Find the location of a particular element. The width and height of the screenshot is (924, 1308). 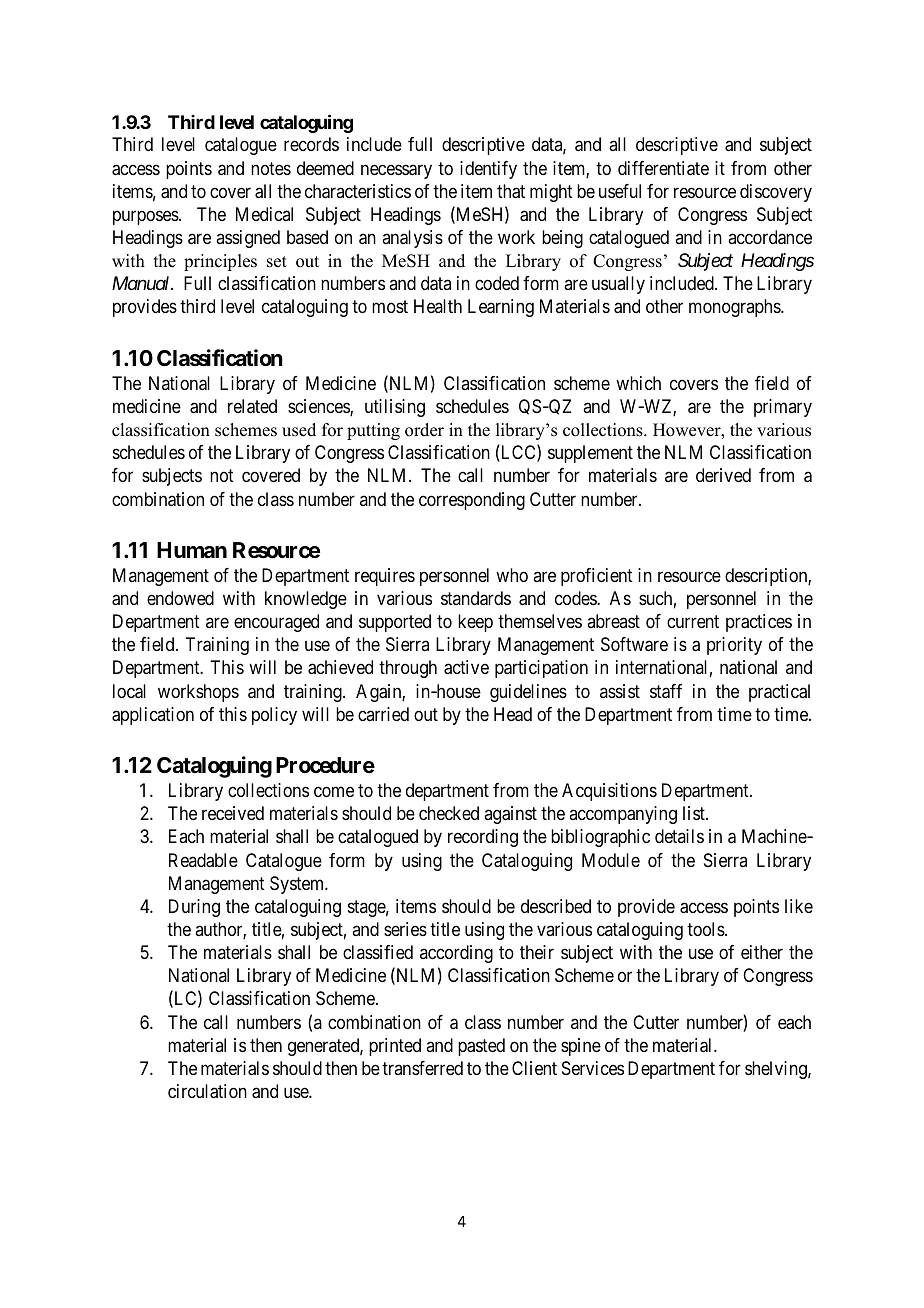

primary is located at coordinates (783, 408).
